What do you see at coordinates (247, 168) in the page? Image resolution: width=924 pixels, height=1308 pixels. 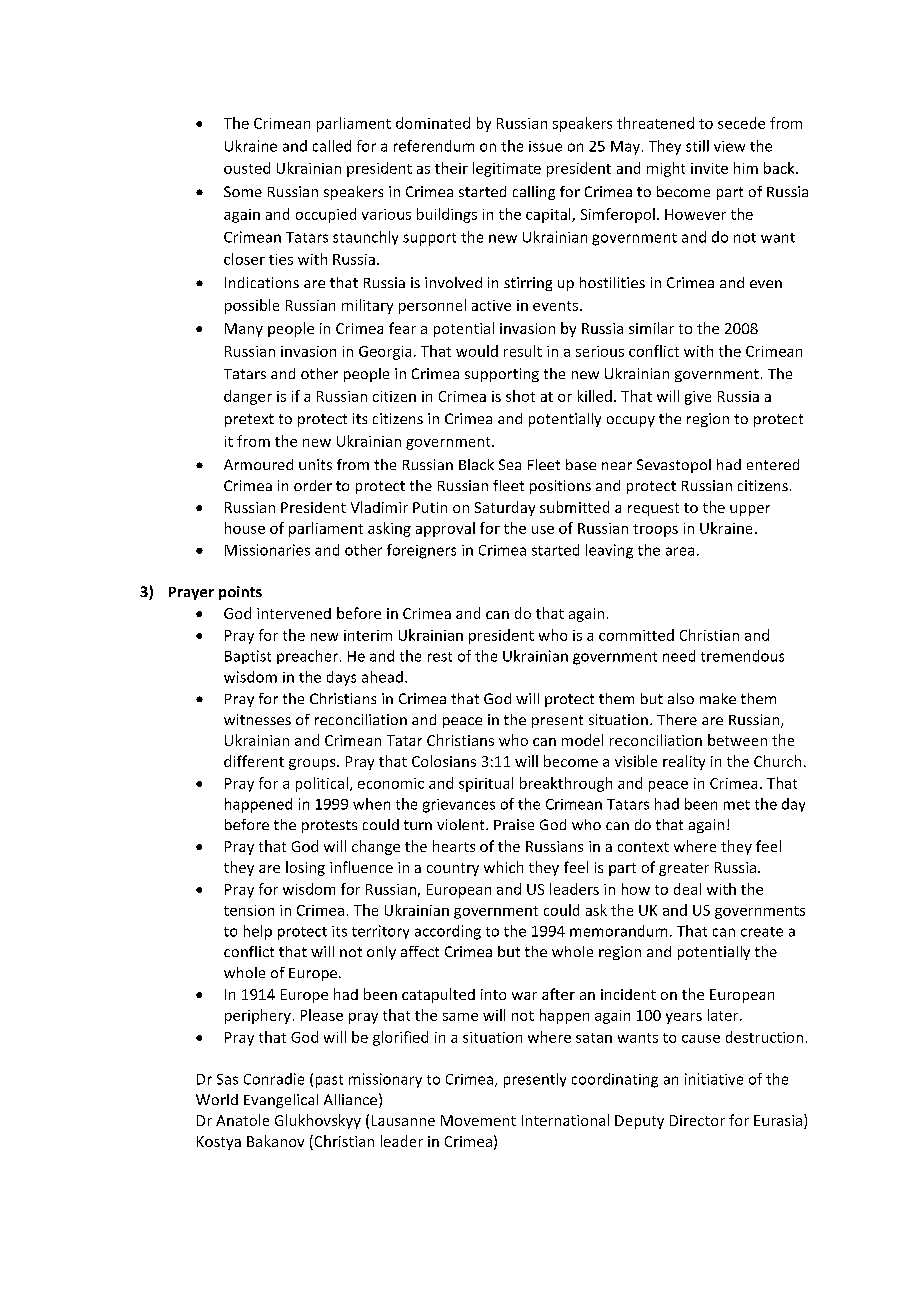 I see `ousted` at bounding box center [247, 168].
